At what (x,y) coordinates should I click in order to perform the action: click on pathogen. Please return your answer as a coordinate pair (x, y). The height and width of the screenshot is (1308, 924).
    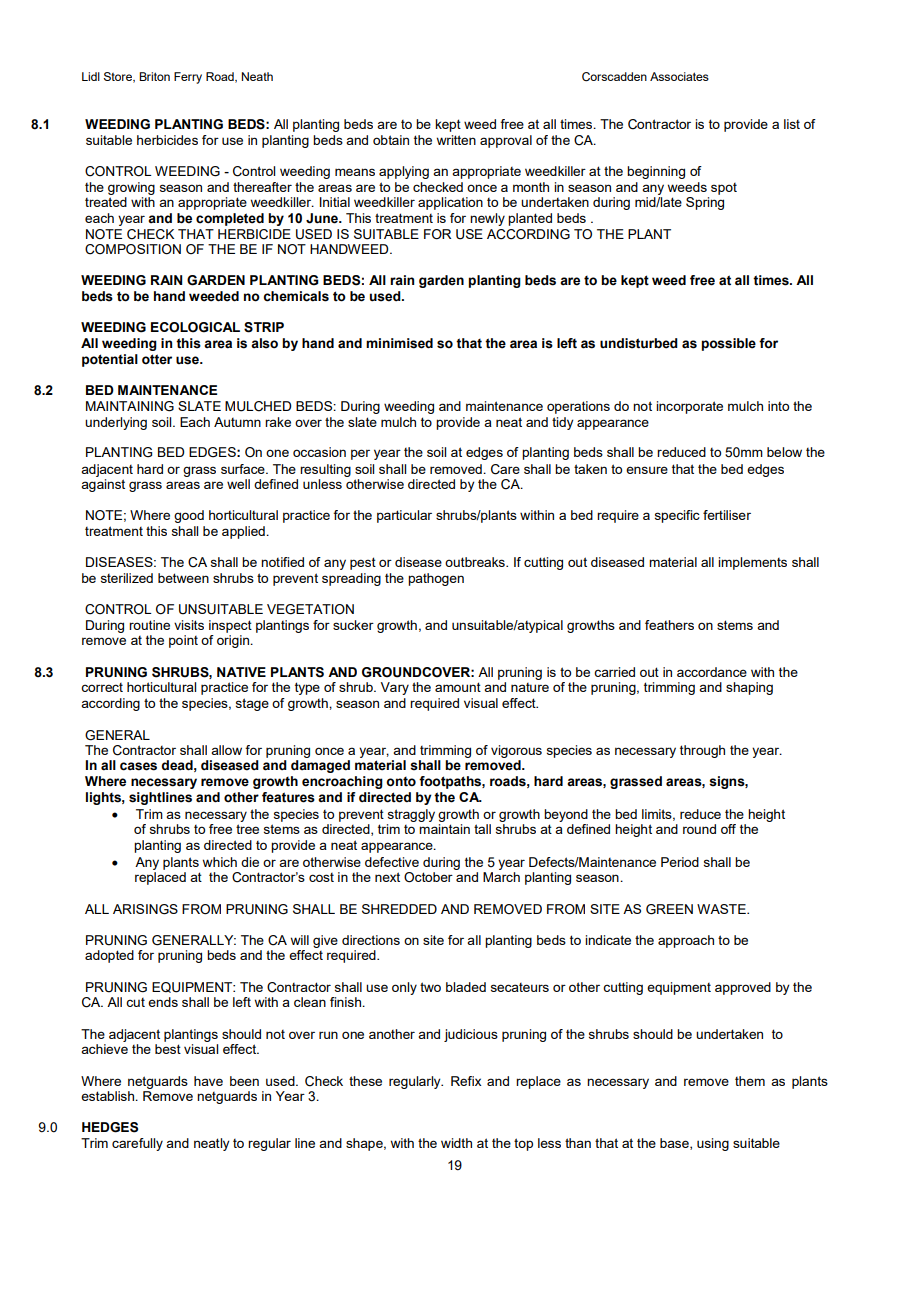
    Looking at the image, I should click on (436, 579).
